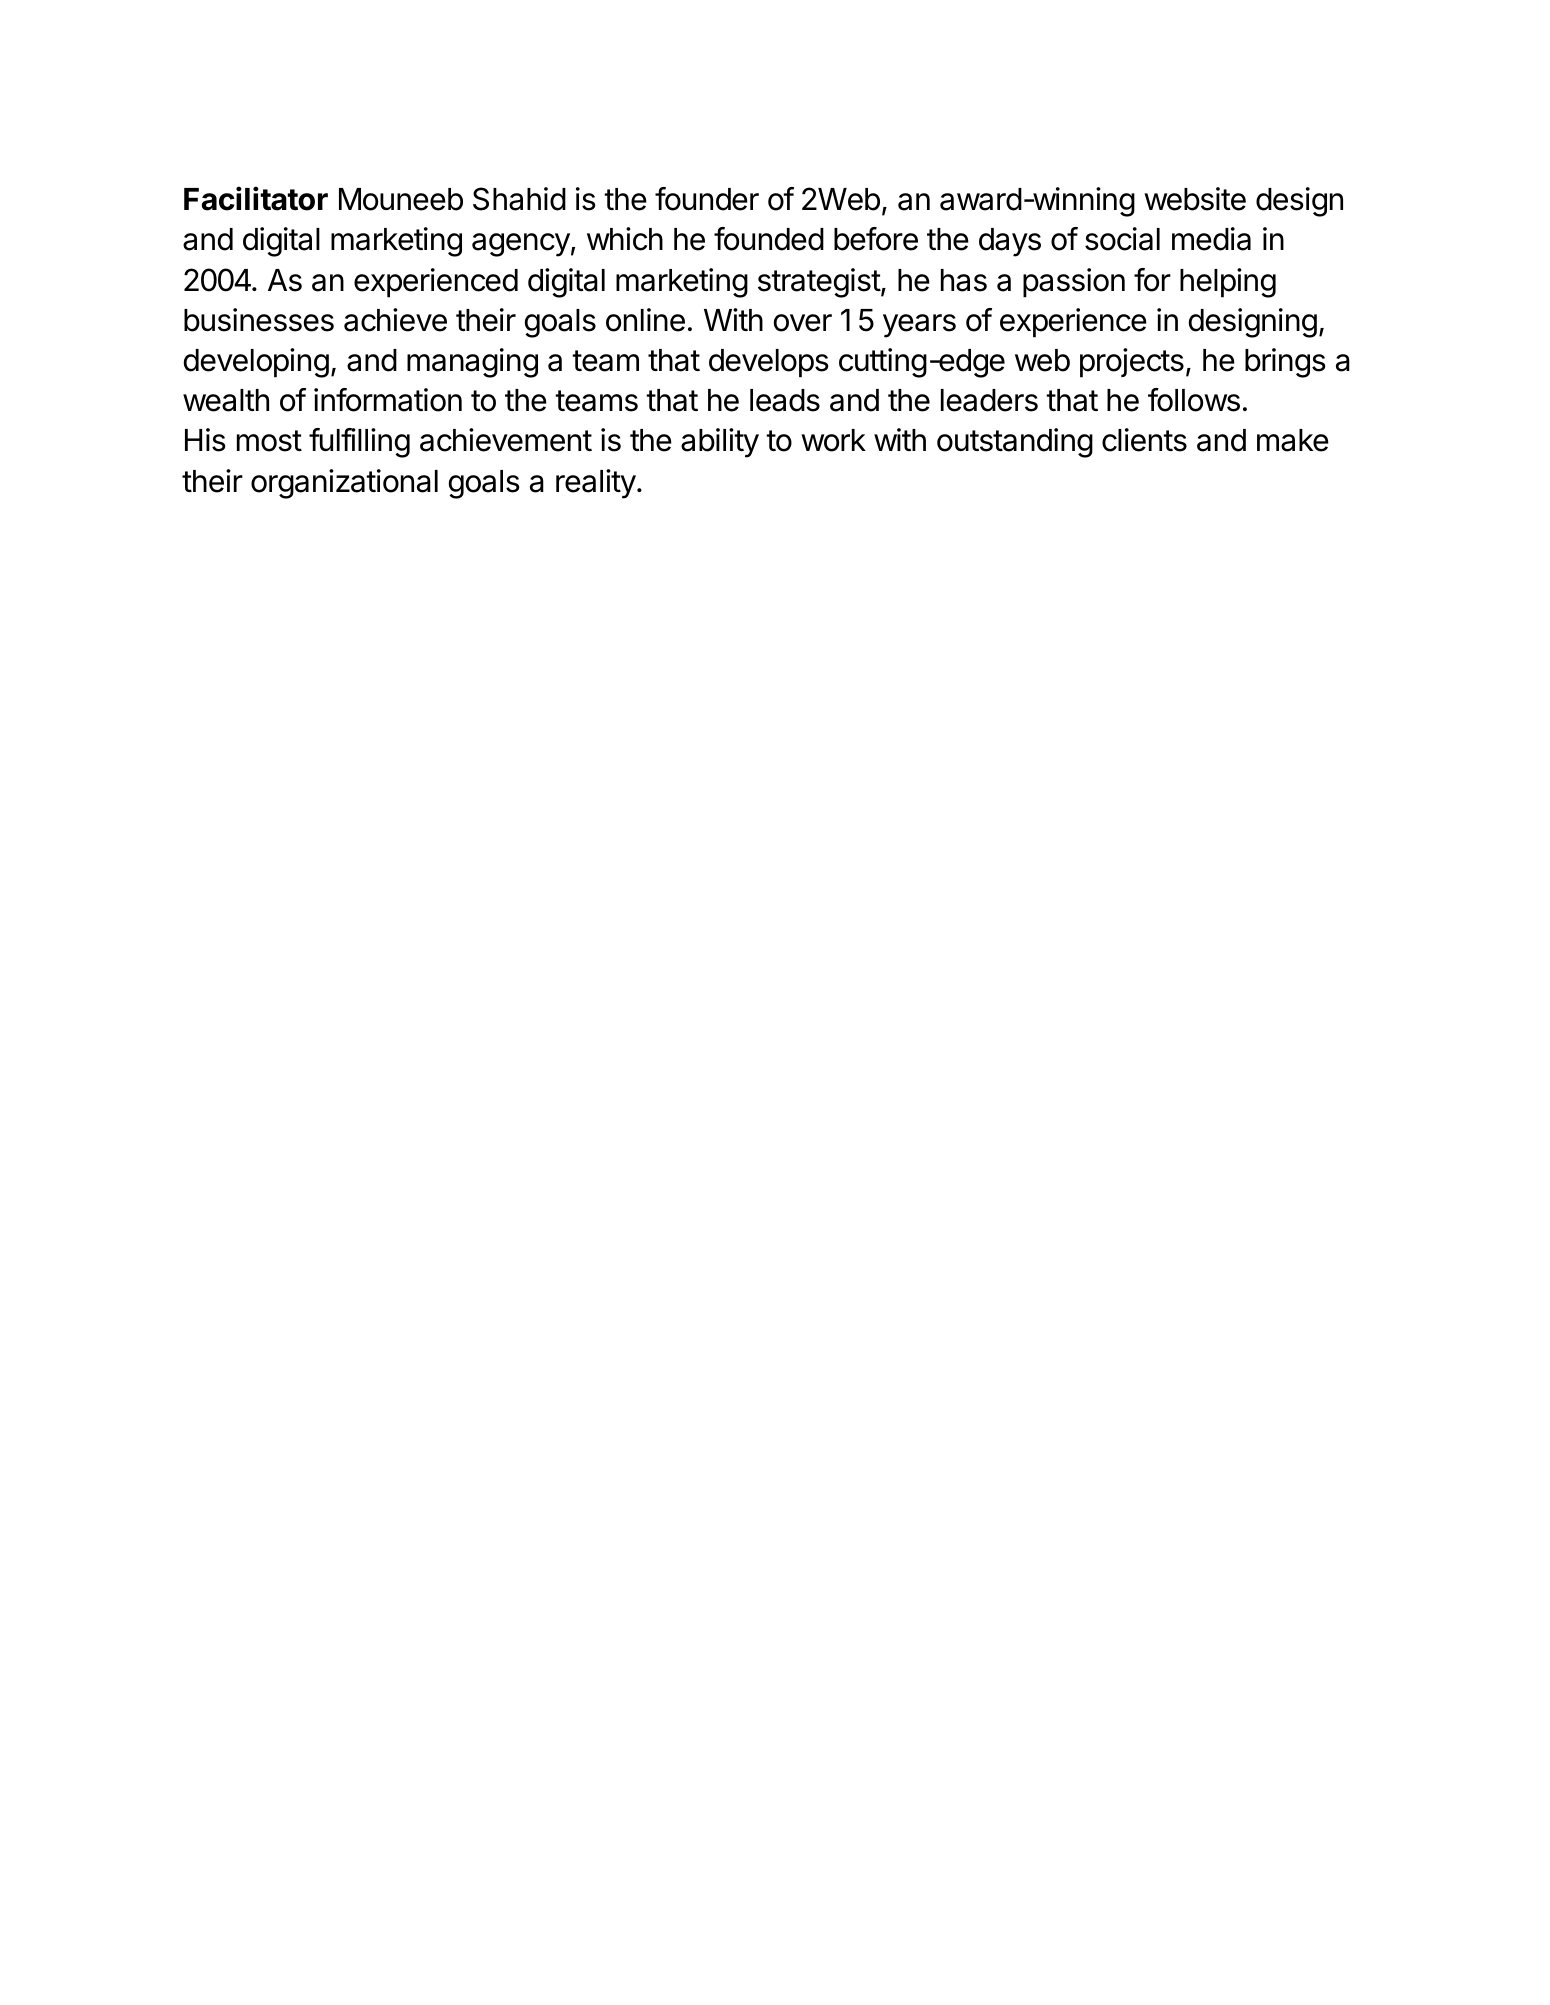 This document has width=1550, height=2005. I want to click on businesses, so click(259, 320).
